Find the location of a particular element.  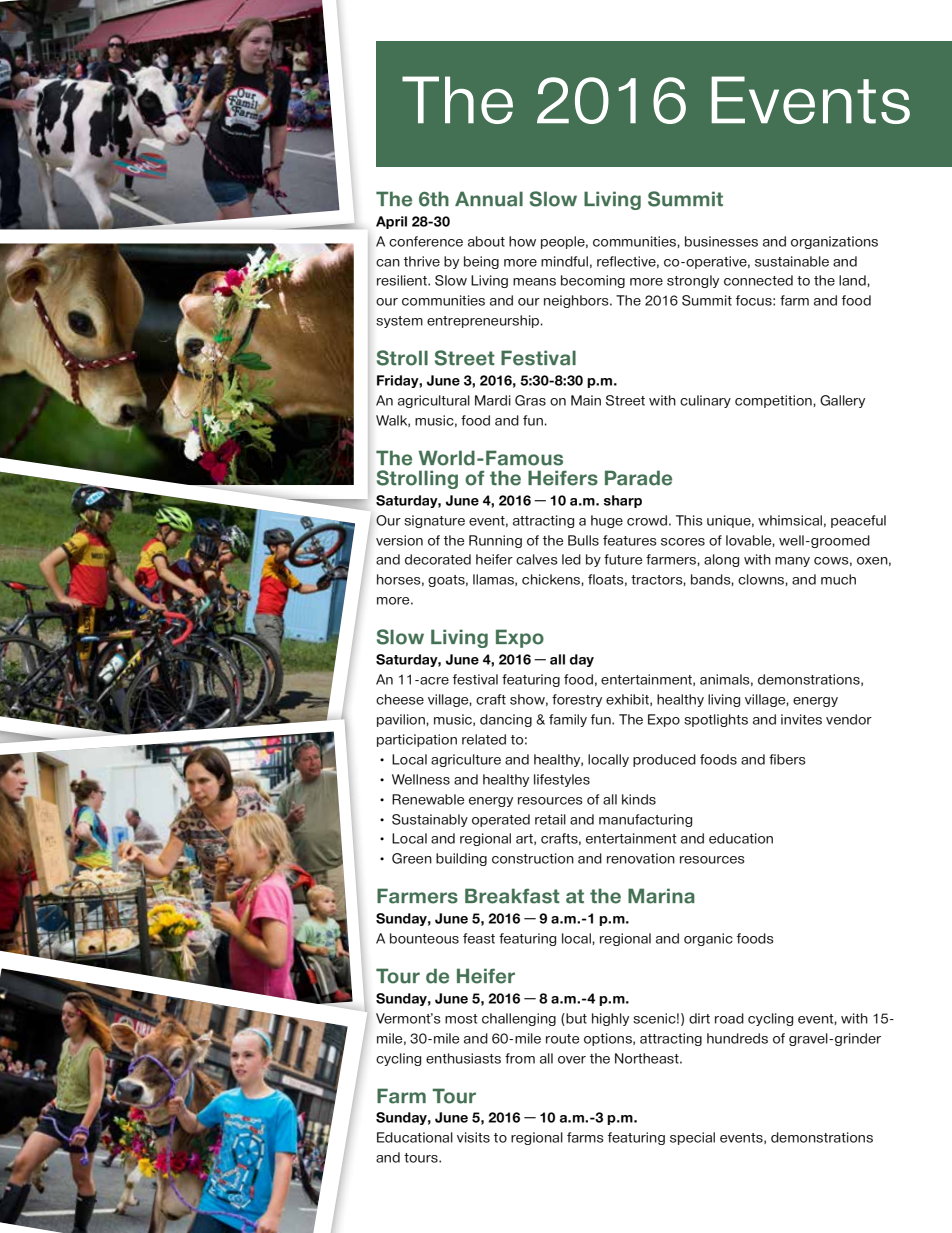

over is located at coordinates (572, 1060).
